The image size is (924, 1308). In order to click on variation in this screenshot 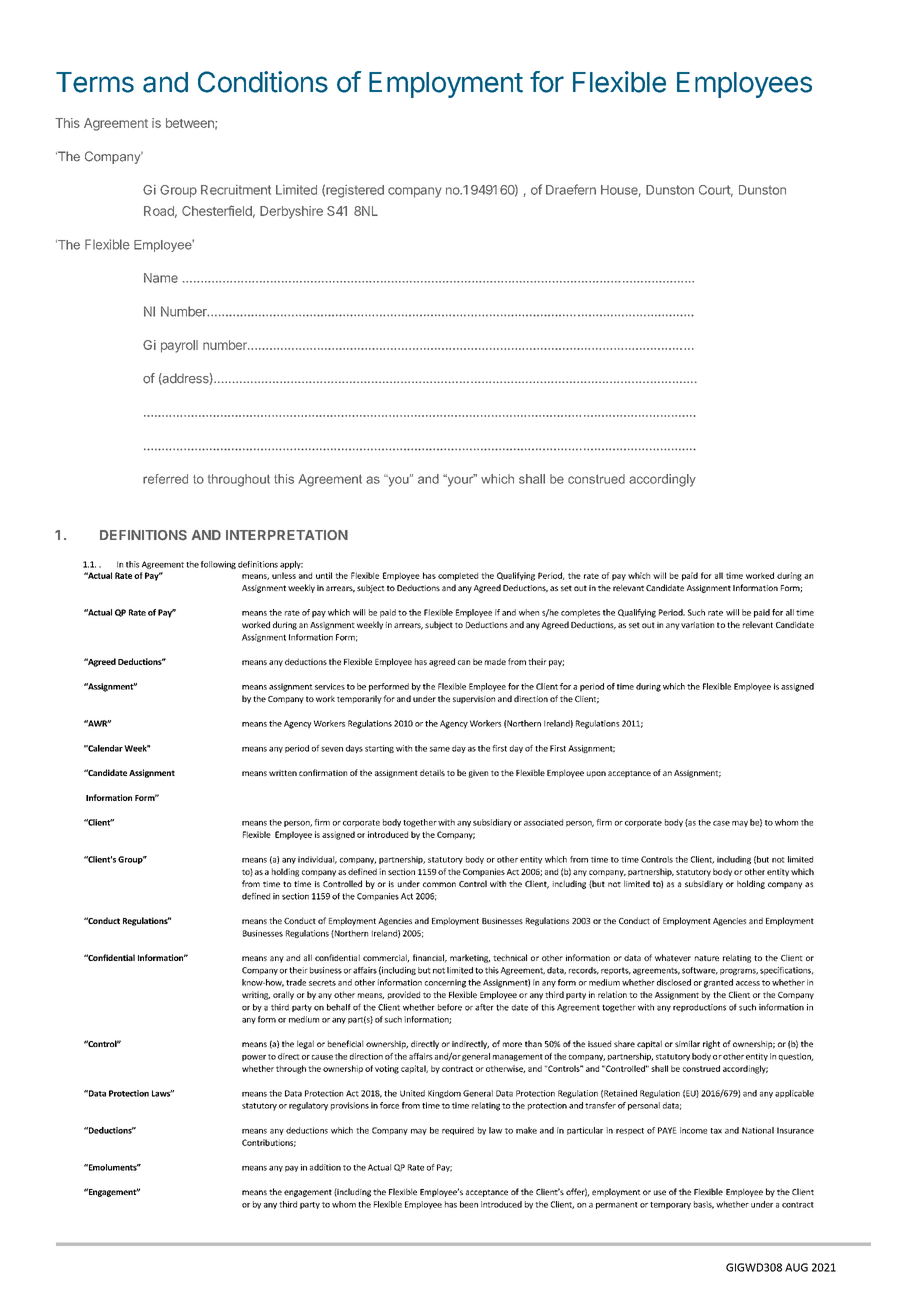, I will do `click(697, 625)`.
